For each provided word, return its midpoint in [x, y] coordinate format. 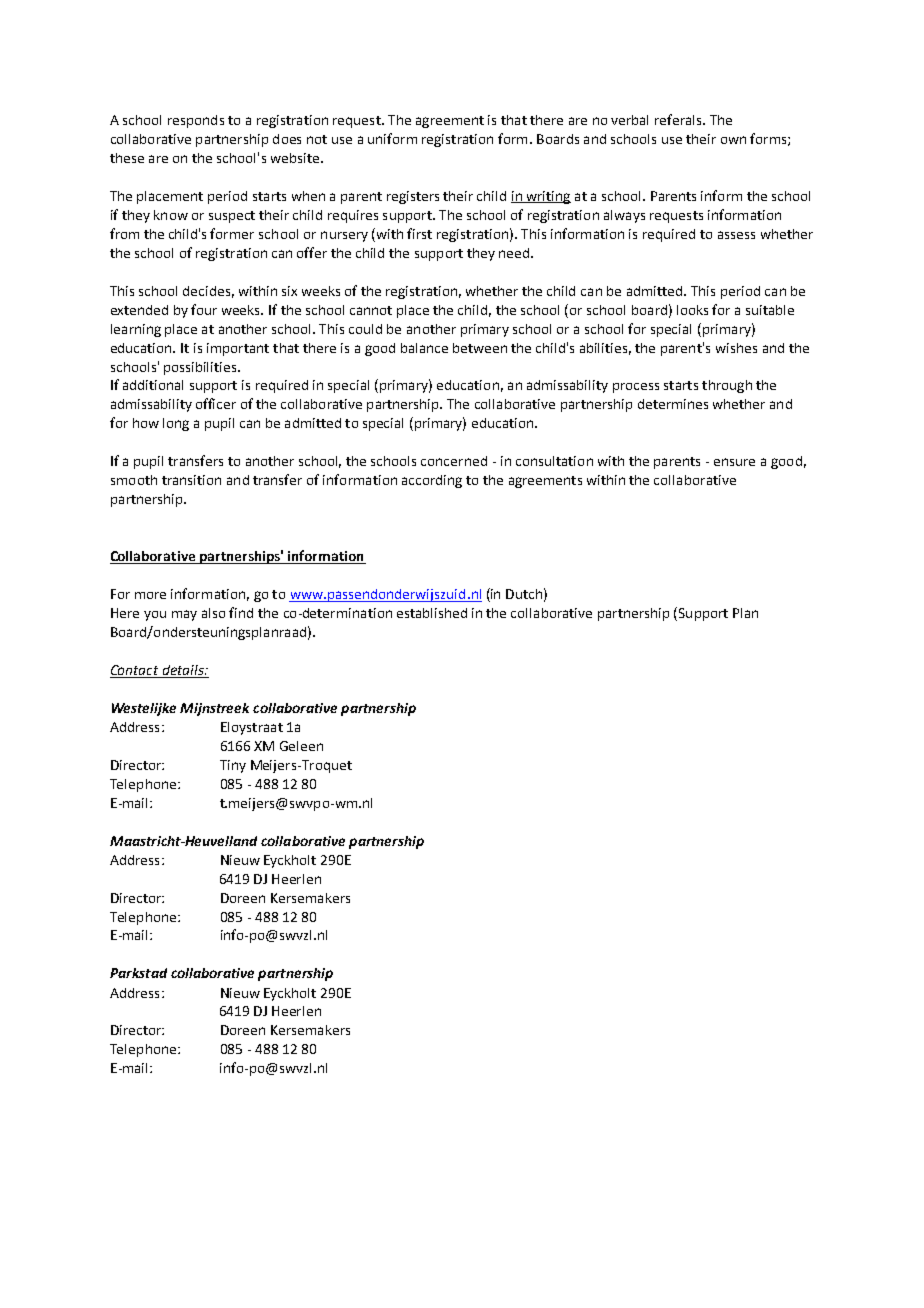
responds [196, 121]
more [150, 595]
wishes [736, 348]
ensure [734, 462]
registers [413, 197]
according [432, 481]
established [432, 613]
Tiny [233, 766]
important [238, 349]
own [733, 140]
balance [424, 348]
